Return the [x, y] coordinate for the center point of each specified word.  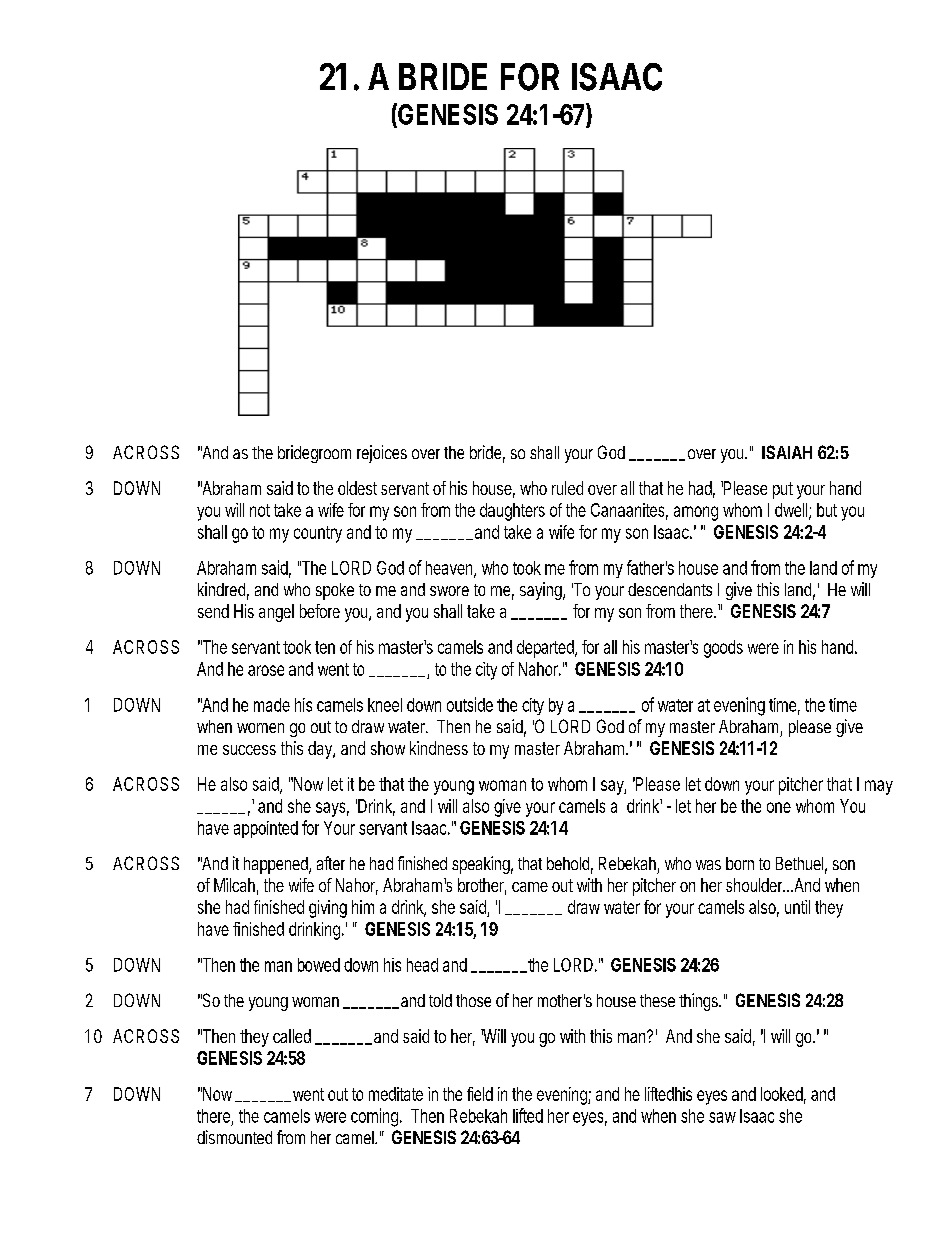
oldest [357, 488]
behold [570, 865]
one [779, 807]
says [332, 809]
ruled [567, 488]
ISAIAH [787, 452]
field [480, 1094]
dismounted [234, 1137]
